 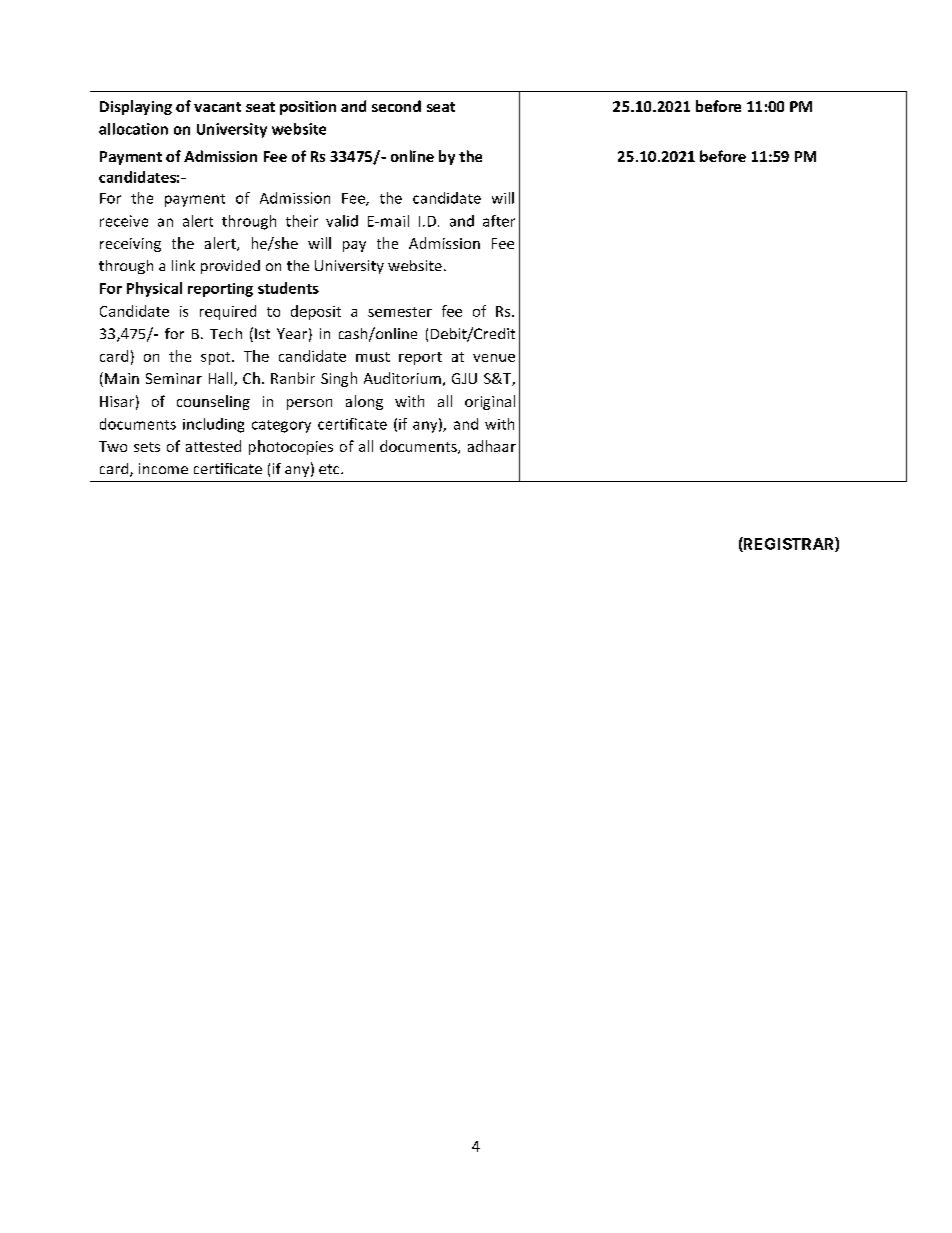 I want to click on income, so click(x=163, y=468).
